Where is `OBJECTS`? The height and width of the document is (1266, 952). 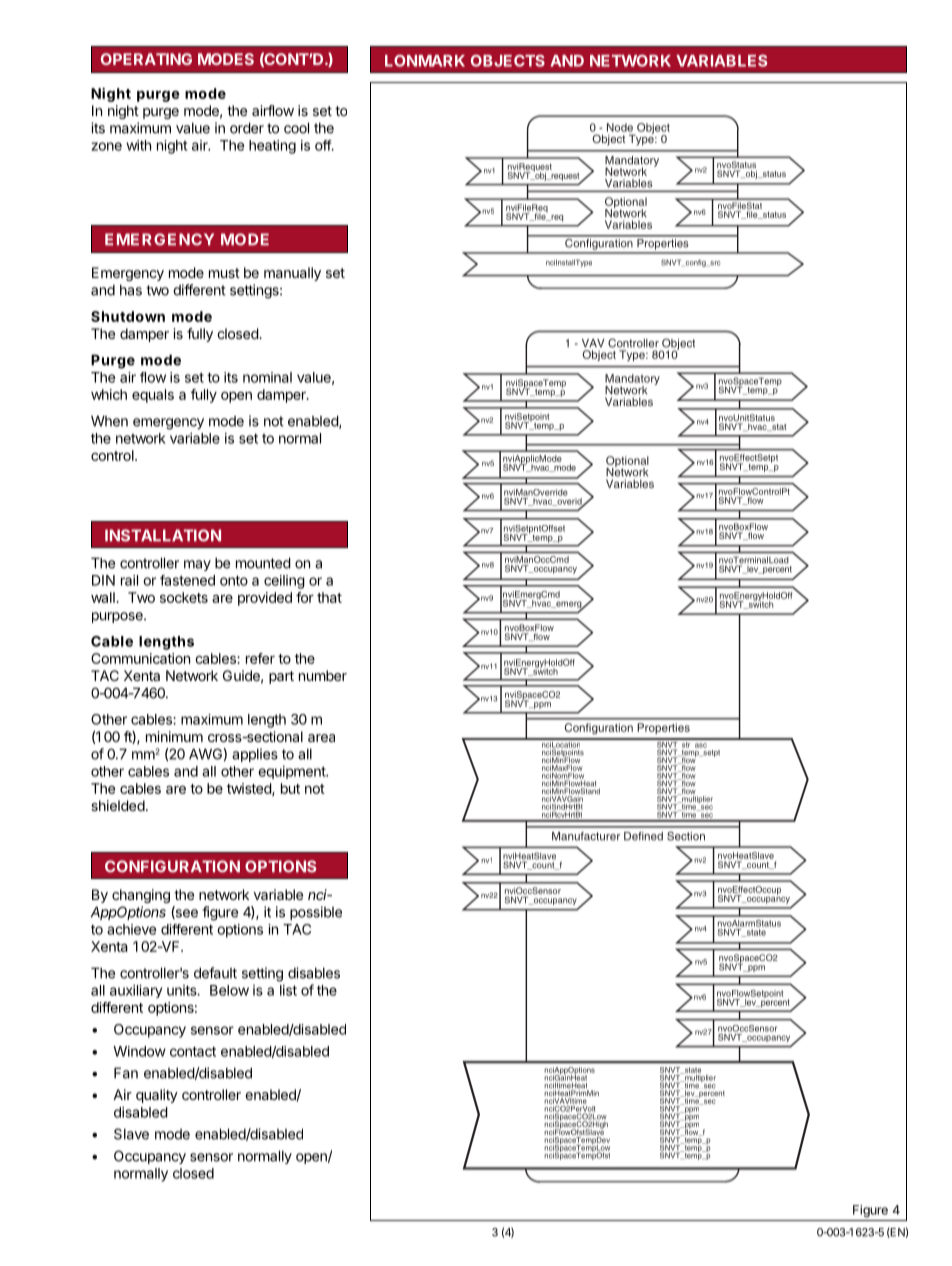 OBJECTS is located at coordinates (508, 61).
